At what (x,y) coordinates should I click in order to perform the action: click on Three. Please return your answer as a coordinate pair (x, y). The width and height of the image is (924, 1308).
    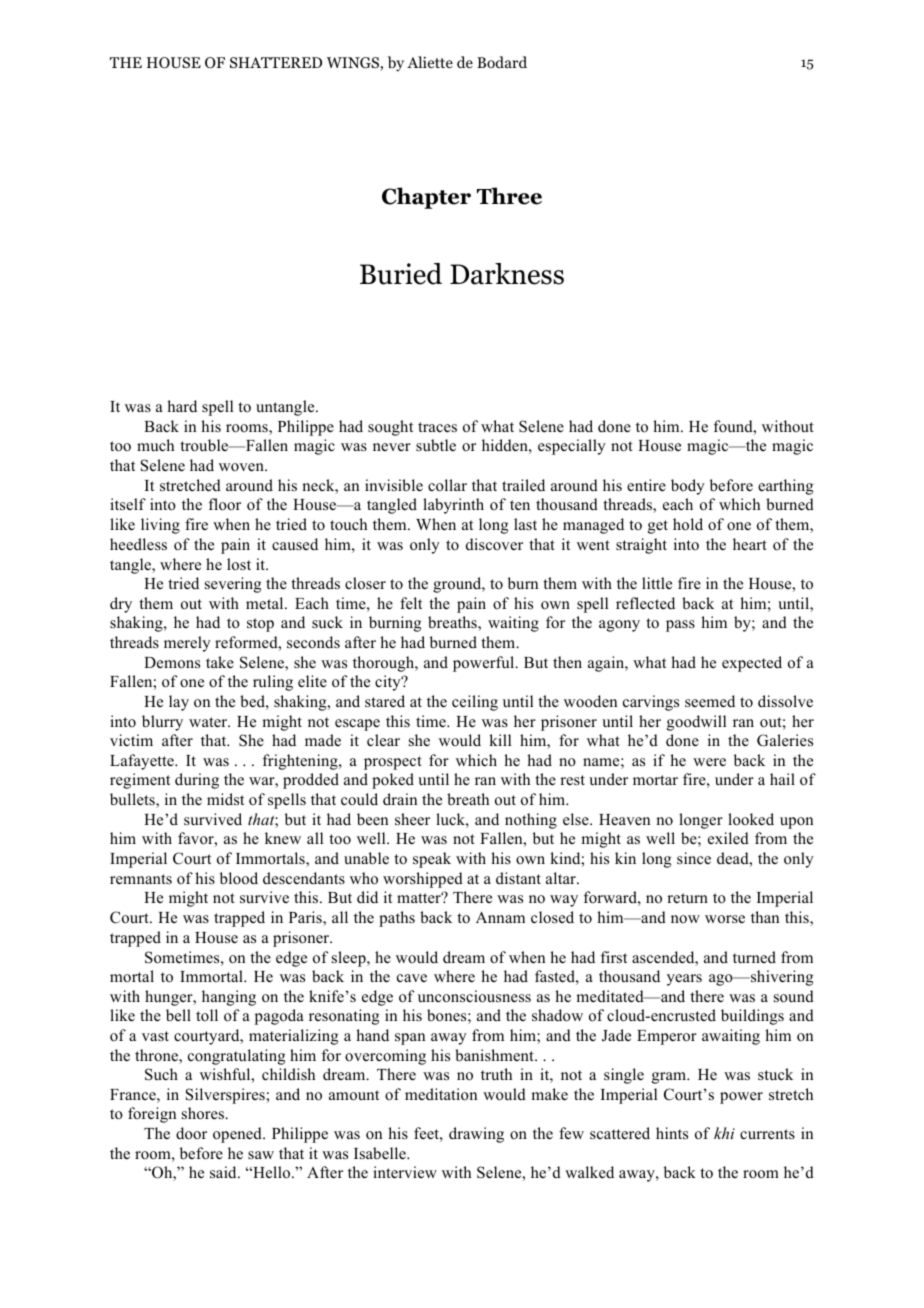
    Looking at the image, I should click on (509, 196).
